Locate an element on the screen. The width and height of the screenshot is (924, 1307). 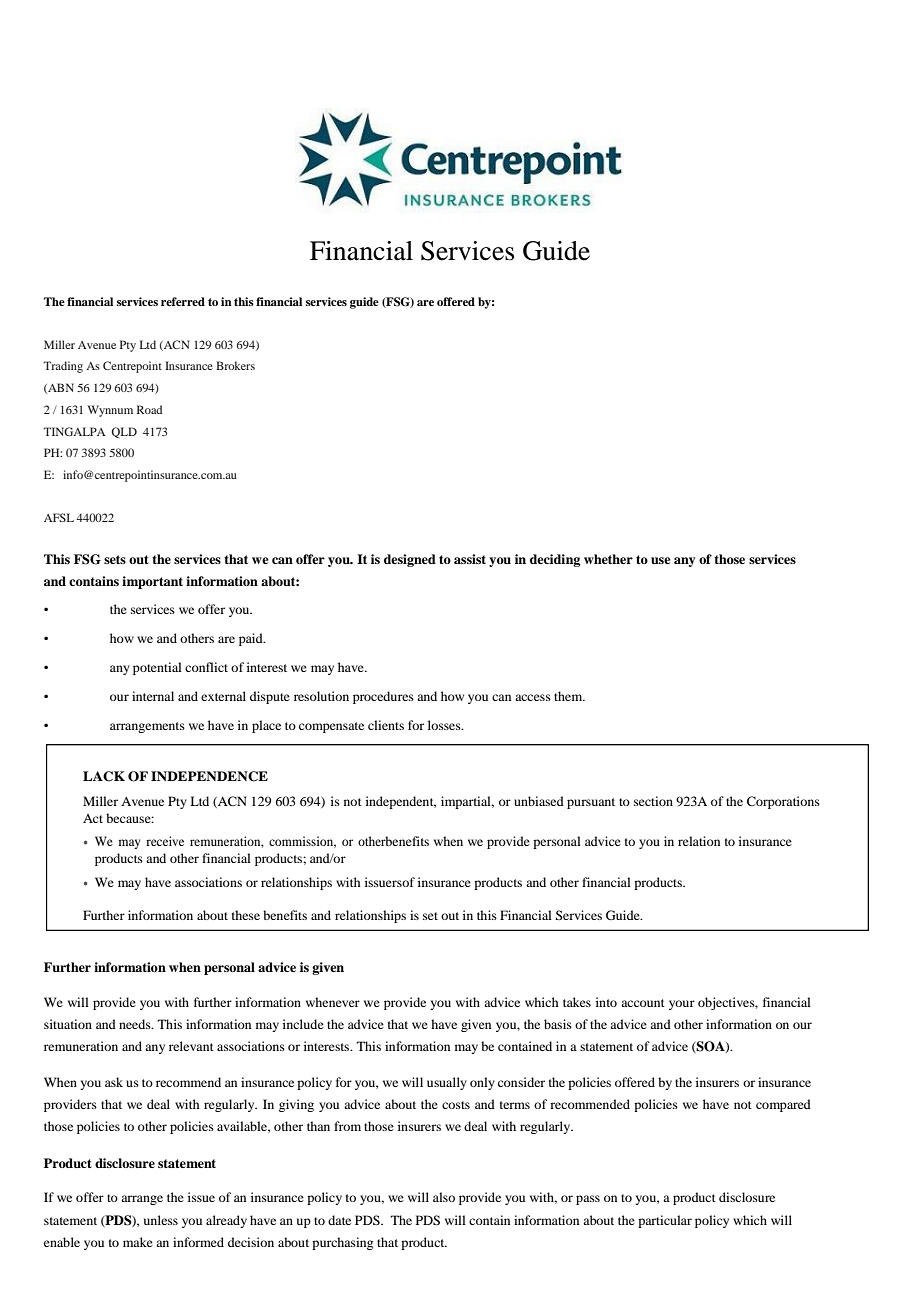
unless is located at coordinates (161, 1220).
